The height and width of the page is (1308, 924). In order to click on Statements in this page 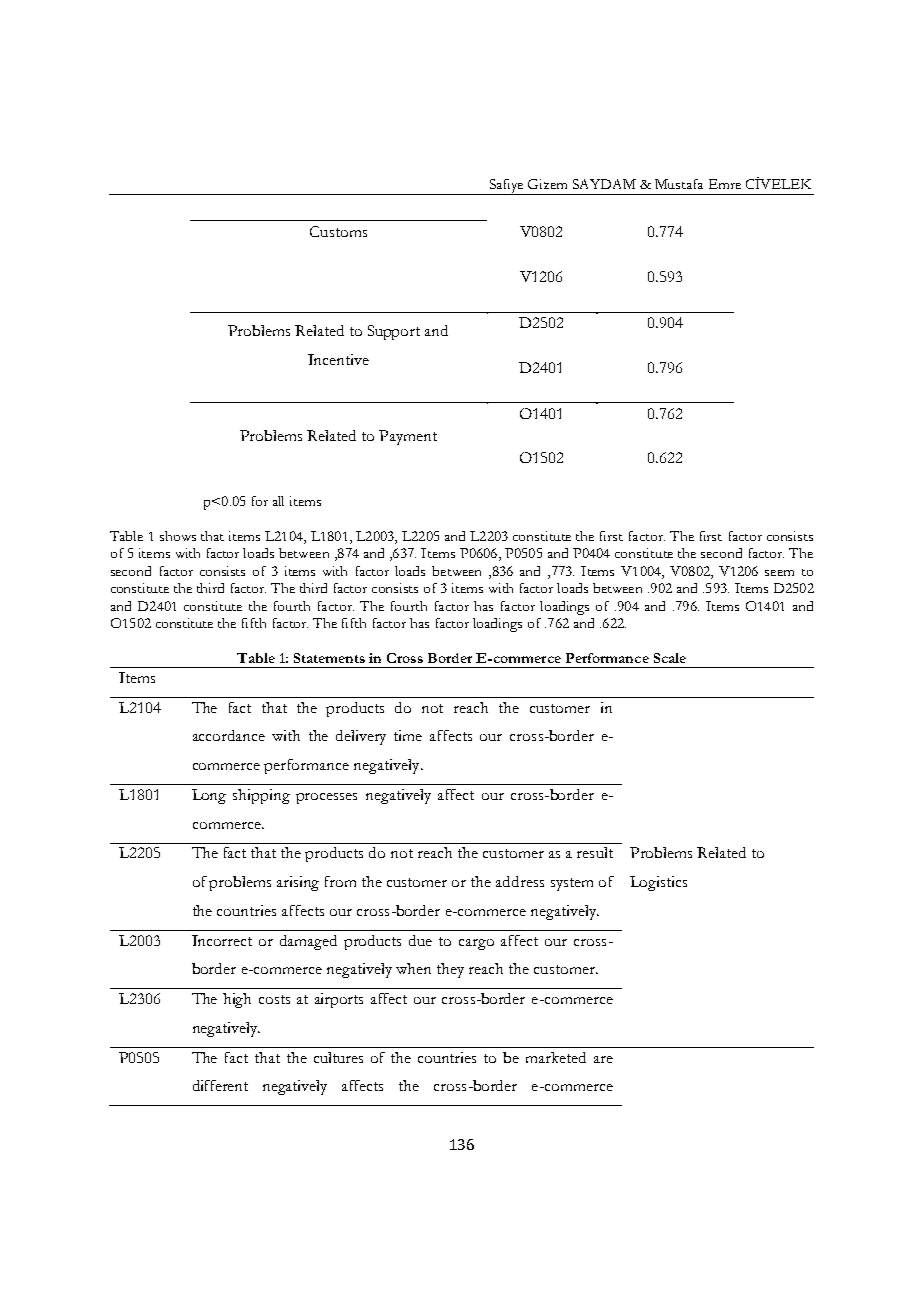, I will do `click(329, 658)`.
